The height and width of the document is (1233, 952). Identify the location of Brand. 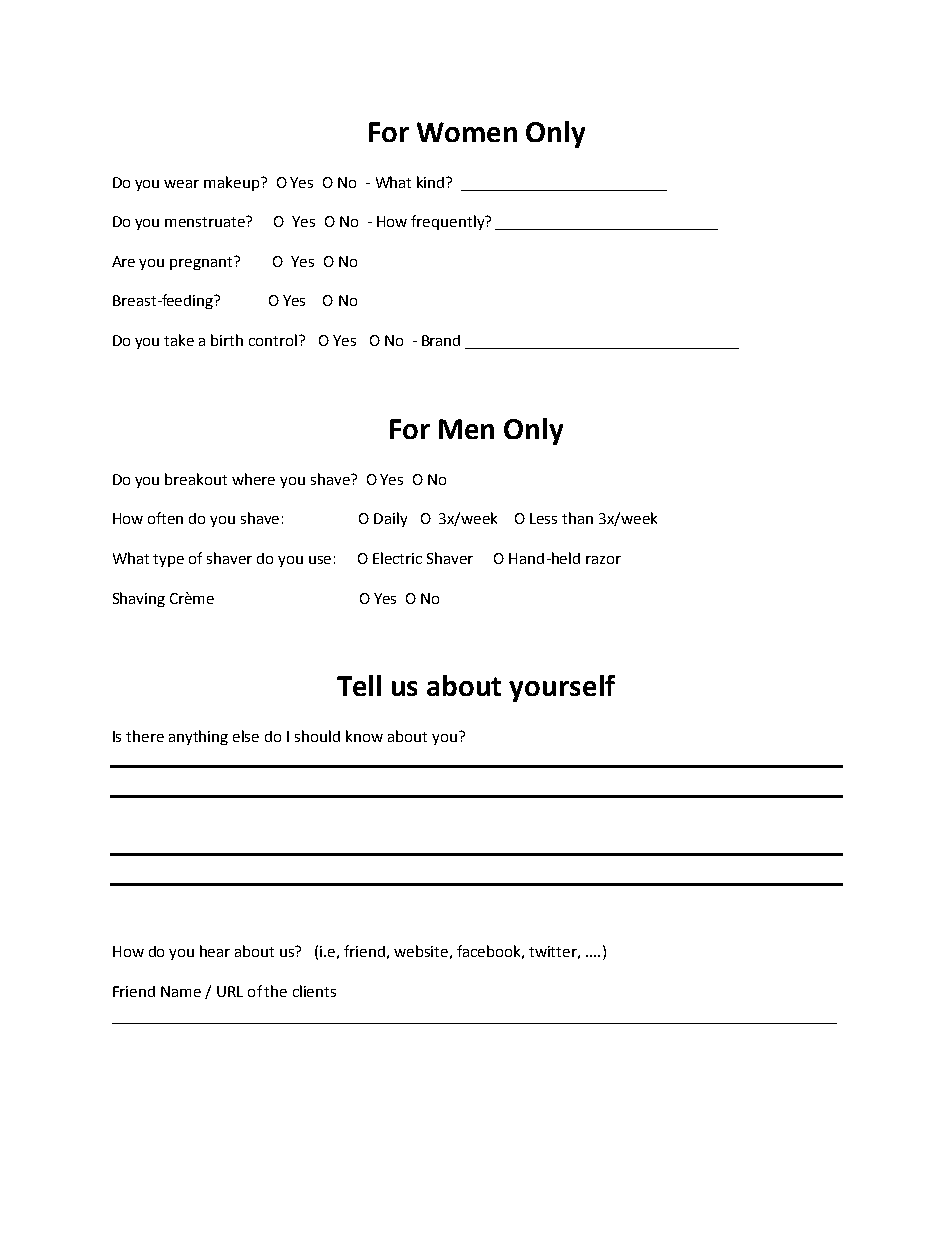
(441, 340).
